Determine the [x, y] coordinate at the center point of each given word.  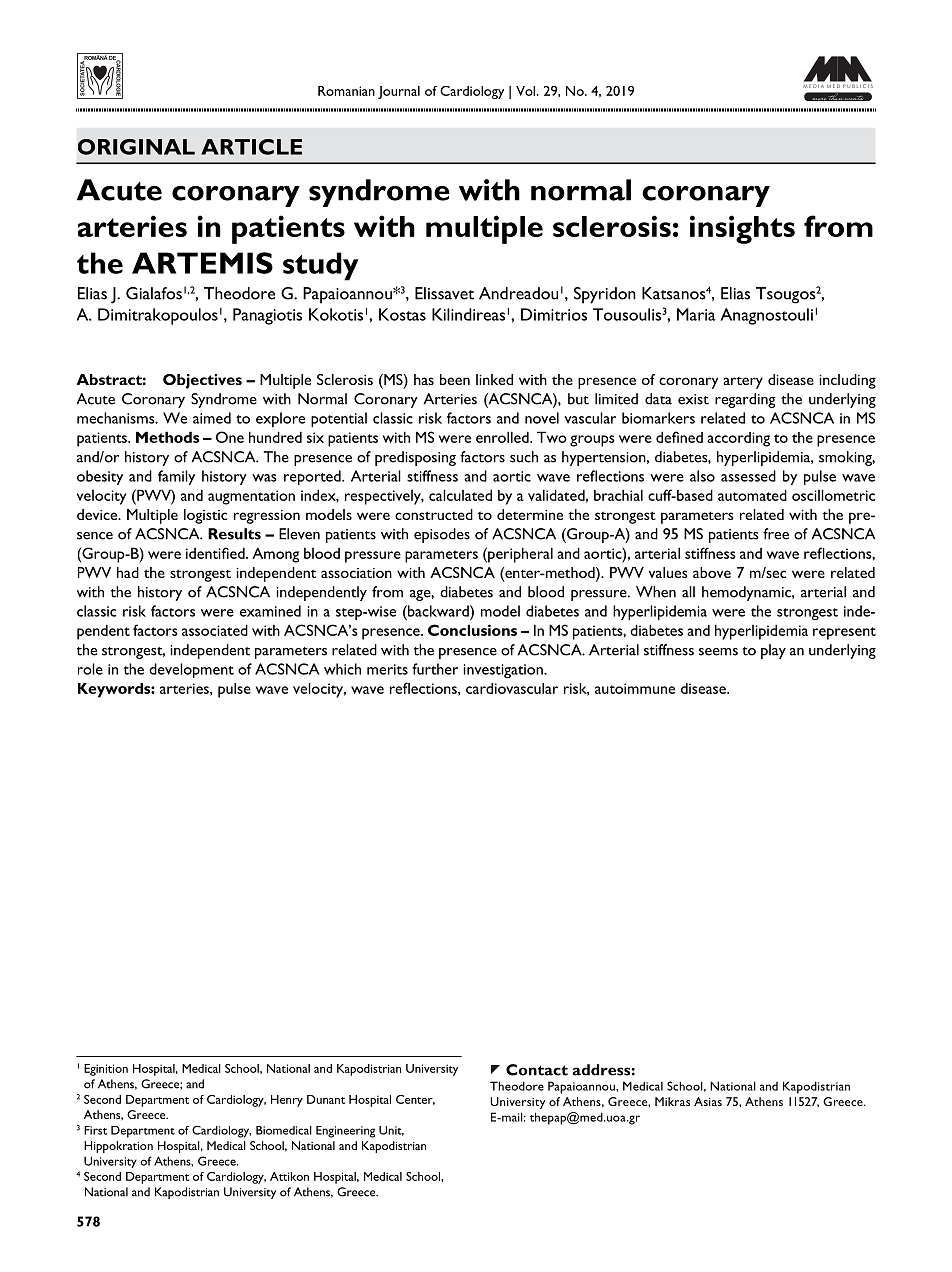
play [773, 651]
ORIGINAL [136, 147]
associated [215, 630]
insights [742, 229]
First [95, 1130]
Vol [527, 91]
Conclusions [472, 630]
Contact [537, 1070]
